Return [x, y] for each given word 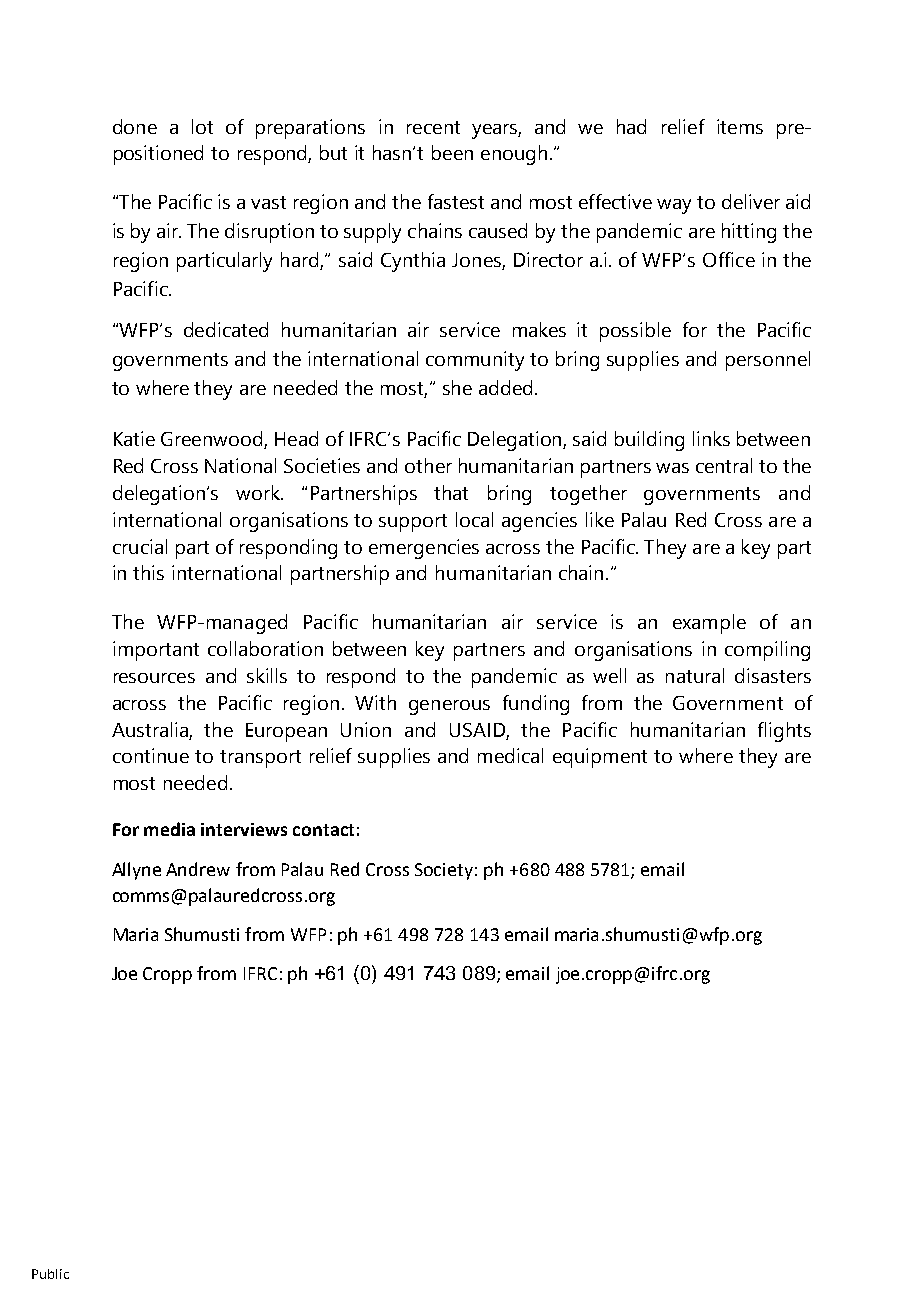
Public [50, 1274]
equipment [600, 758]
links [711, 438]
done [135, 126]
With [375, 702]
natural [695, 675]
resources [154, 678]
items [740, 126]
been [452, 152]
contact [323, 830]
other [428, 465]
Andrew [198, 869]
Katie [134, 438]
